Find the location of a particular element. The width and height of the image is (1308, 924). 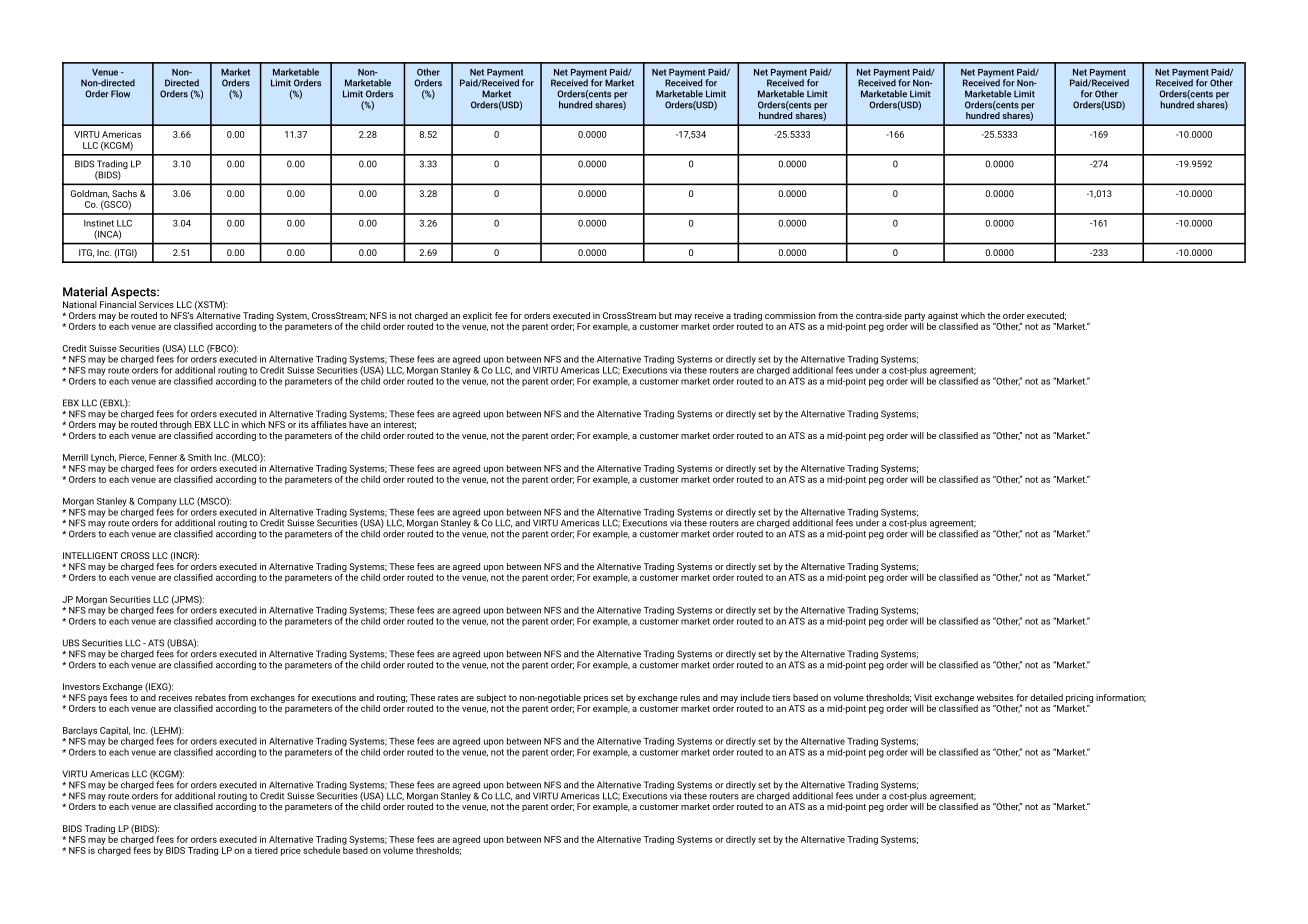

schedule is located at coordinates (321, 850).
